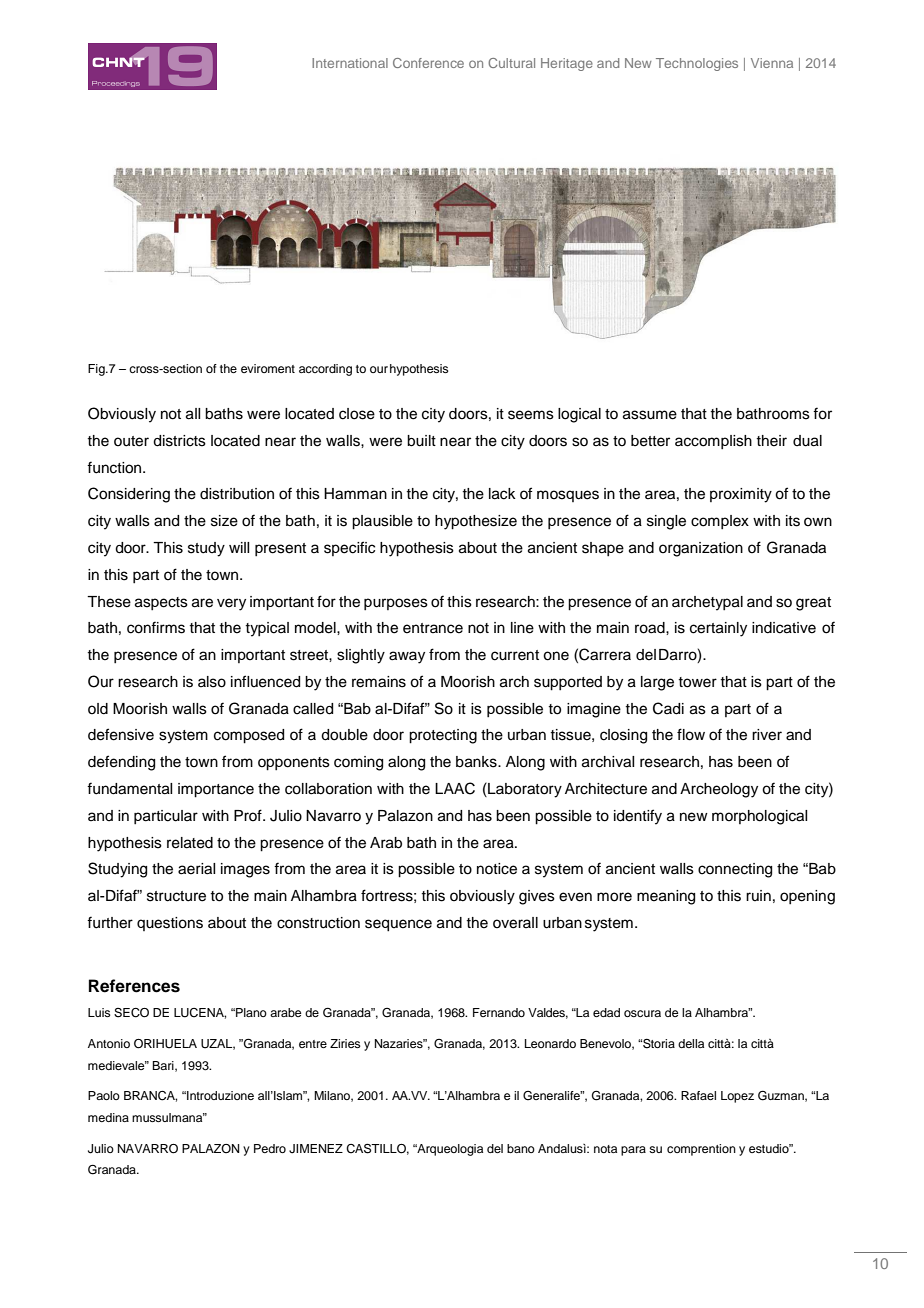 The height and width of the document is (1308, 924). What do you see at coordinates (428, 63) in the document?
I see `Conference` at bounding box center [428, 63].
